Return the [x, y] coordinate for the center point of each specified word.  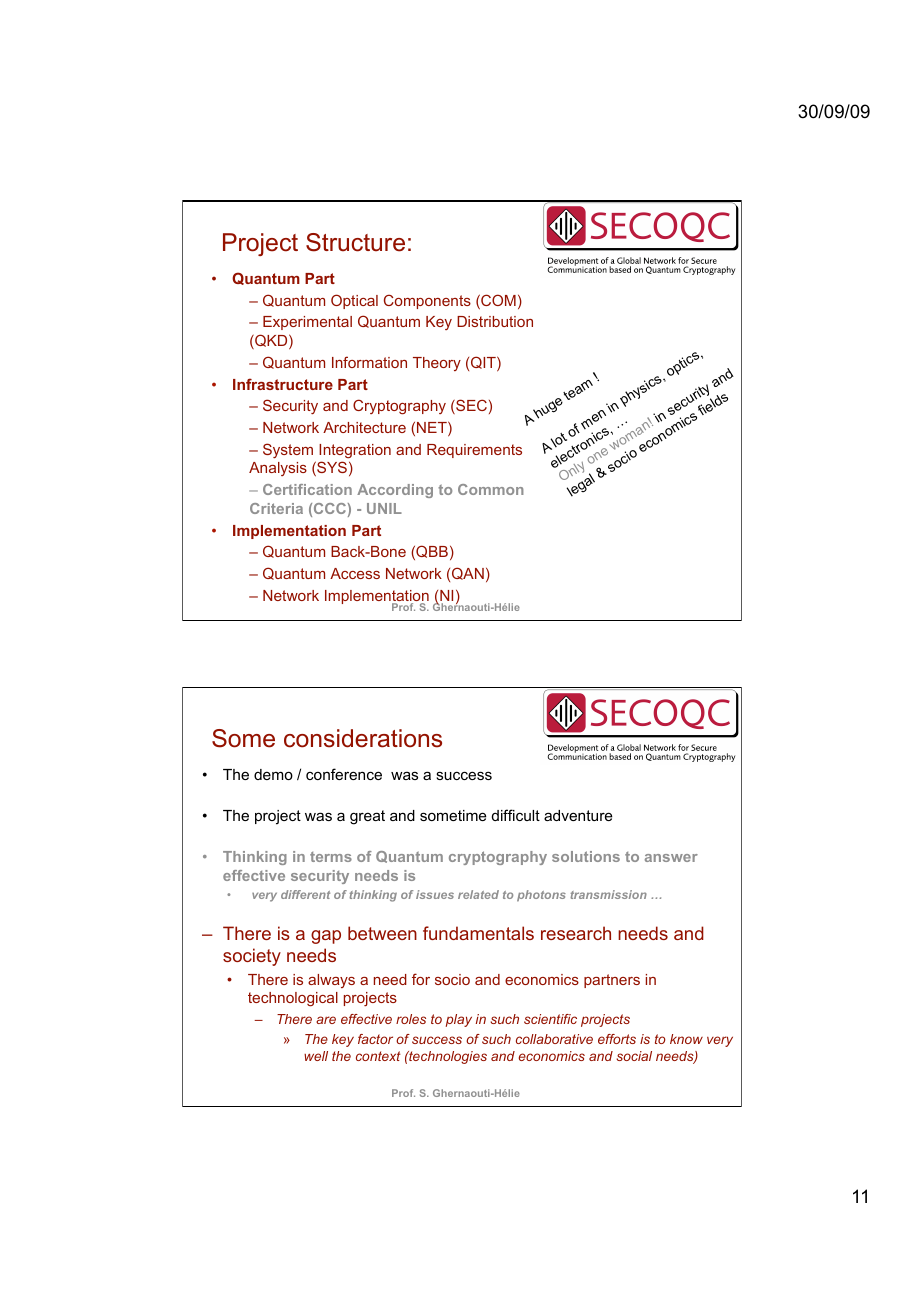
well [316, 1056]
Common [491, 489]
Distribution [495, 321]
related [478, 894]
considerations [363, 738]
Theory [437, 364]
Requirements [474, 451]
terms [331, 857]
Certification [307, 489]
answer [671, 858]
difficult [516, 815]
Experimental [307, 323]
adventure [578, 815]
